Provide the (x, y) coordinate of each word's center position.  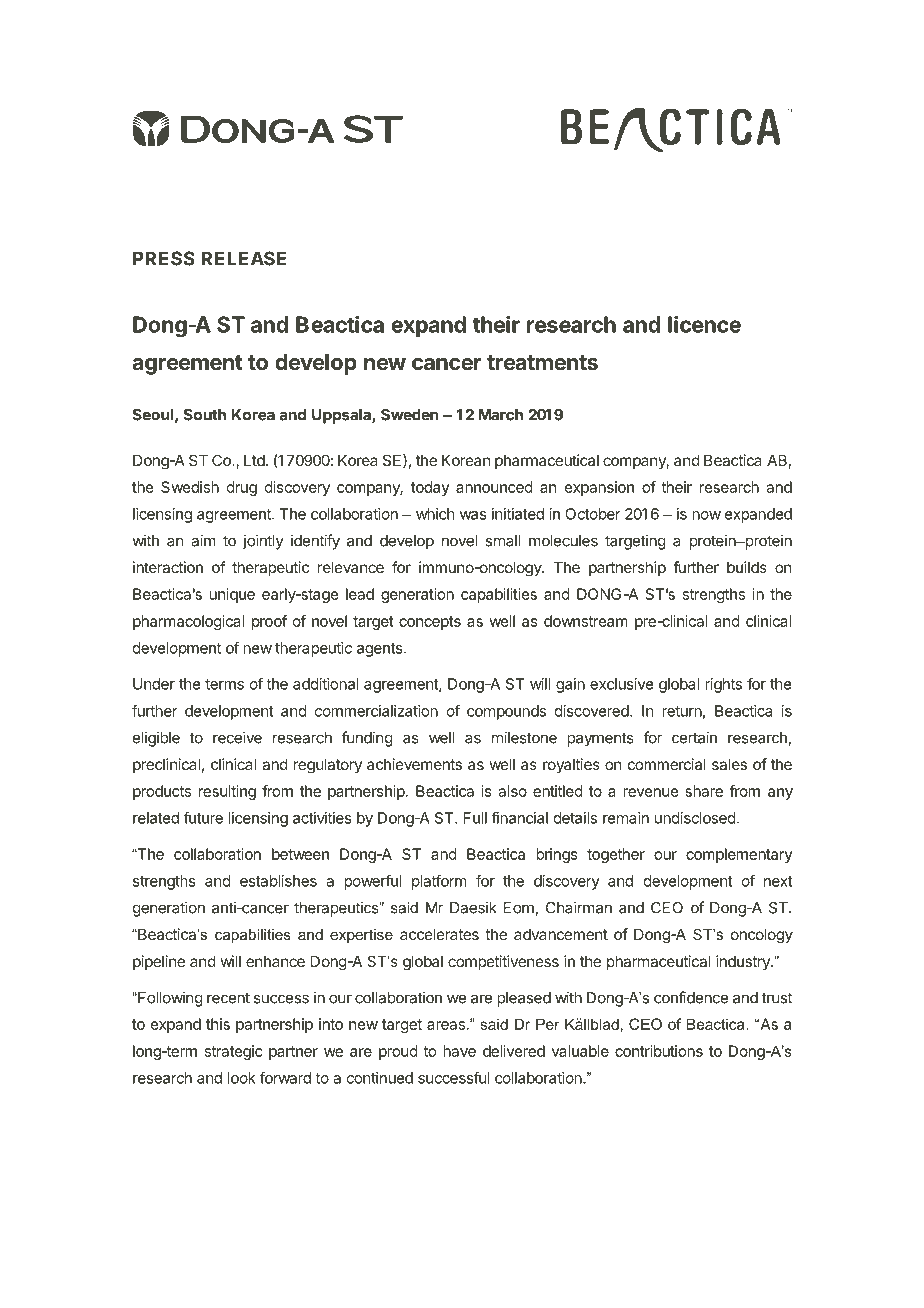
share (704, 791)
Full (475, 818)
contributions (659, 1051)
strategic (234, 1052)
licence (704, 324)
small (502, 541)
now (706, 515)
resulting (227, 792)
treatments (542, 363)
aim (203, 540)
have (459, 1051)
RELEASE (243, 258)
